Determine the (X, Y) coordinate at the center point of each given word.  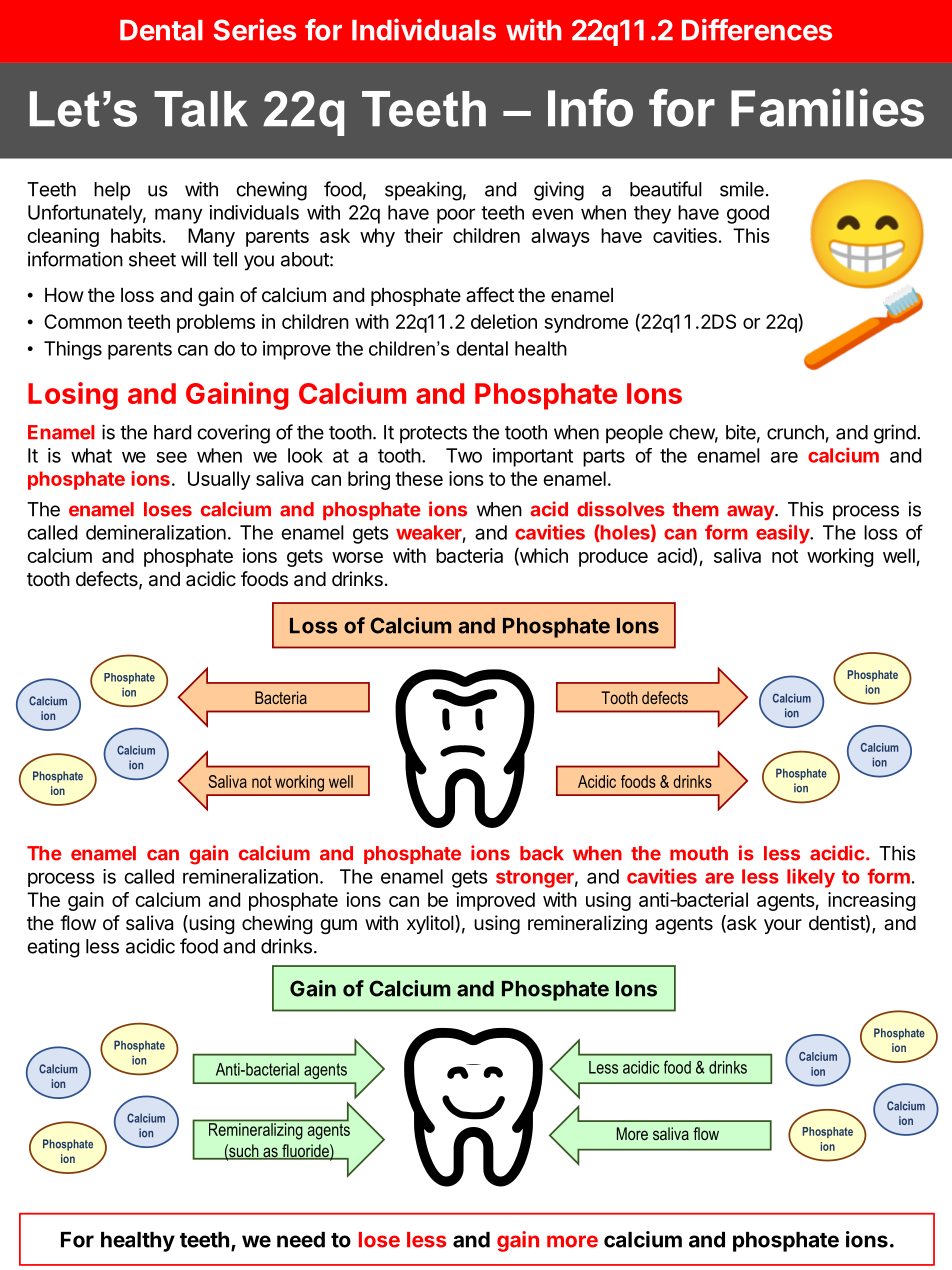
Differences (757, 29)
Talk (201, 109)
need (301, 1240)
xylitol (431, 924)
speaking (423, 191)
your (783, 926)
